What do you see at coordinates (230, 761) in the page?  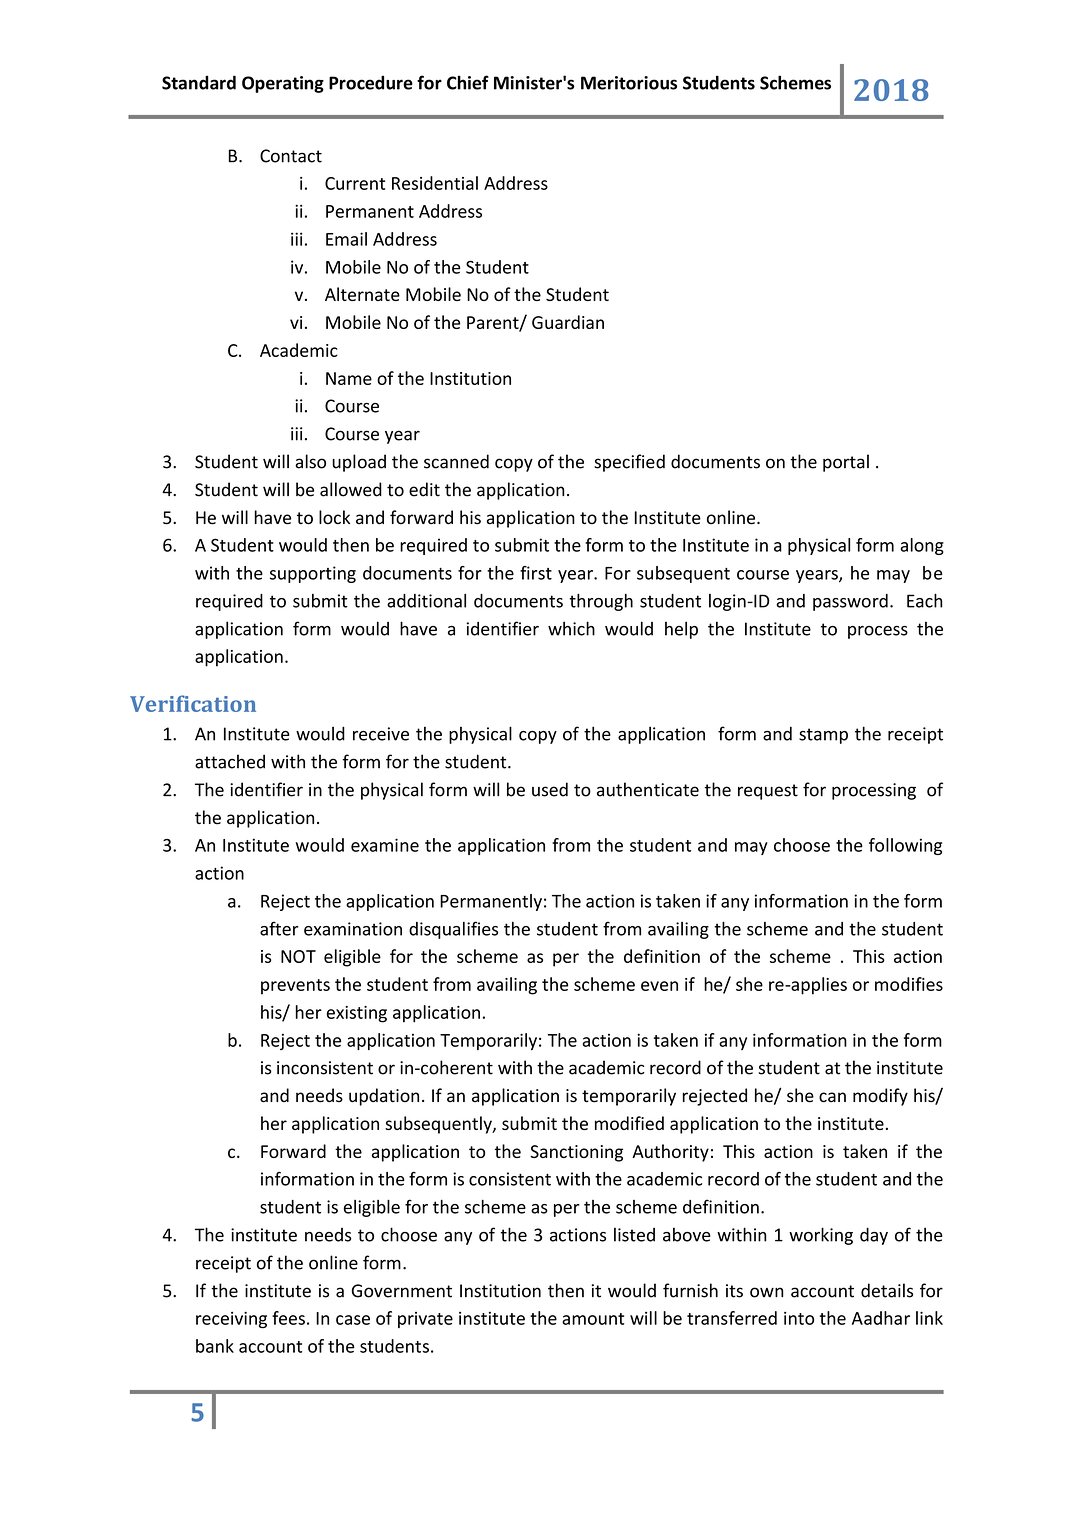 I see `attached` at bounding box center [230, 761].
